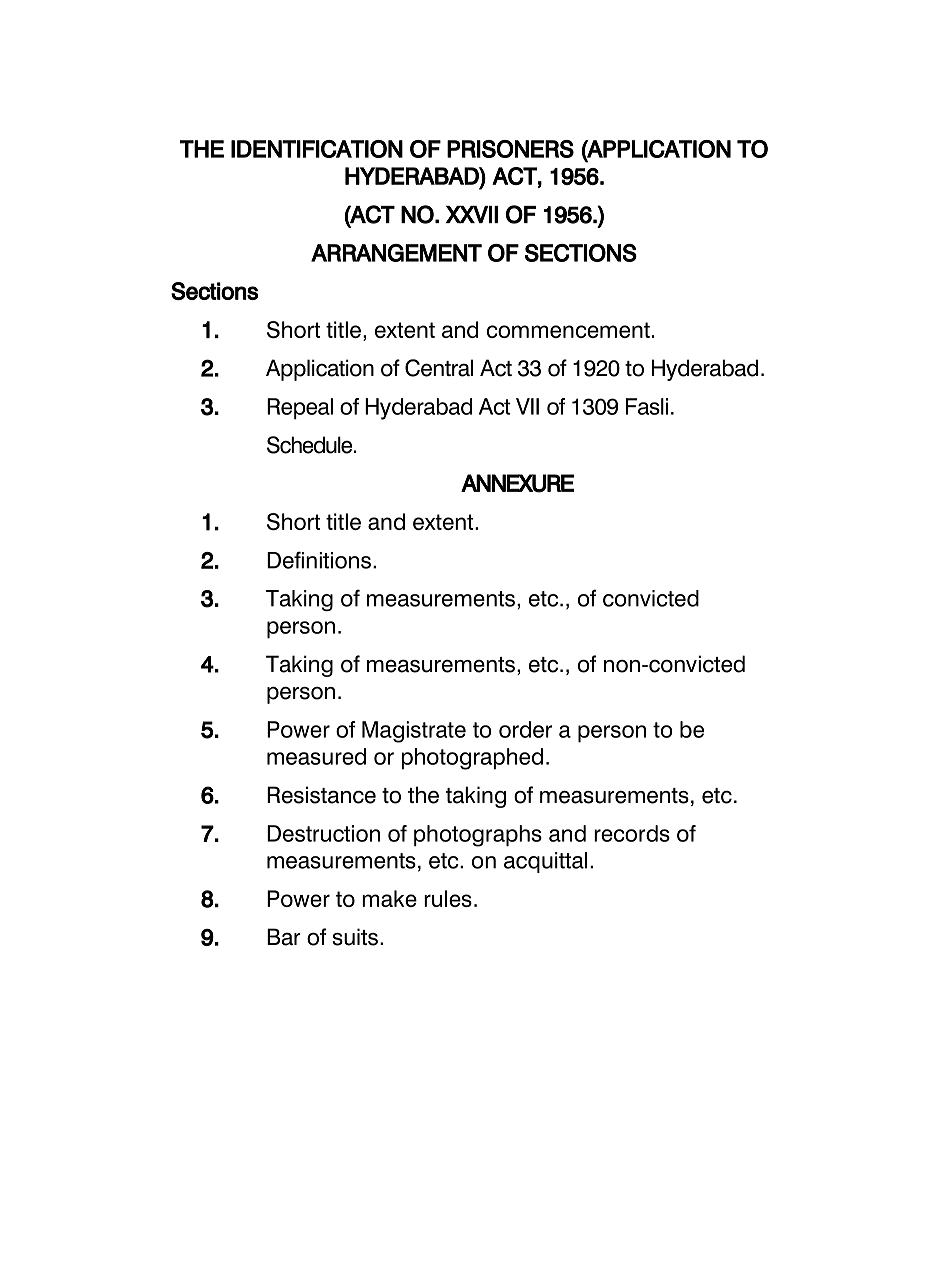  Describe the element at coordinates (510, 149) in the screenshot. I see `PRISONERS` at that location.
